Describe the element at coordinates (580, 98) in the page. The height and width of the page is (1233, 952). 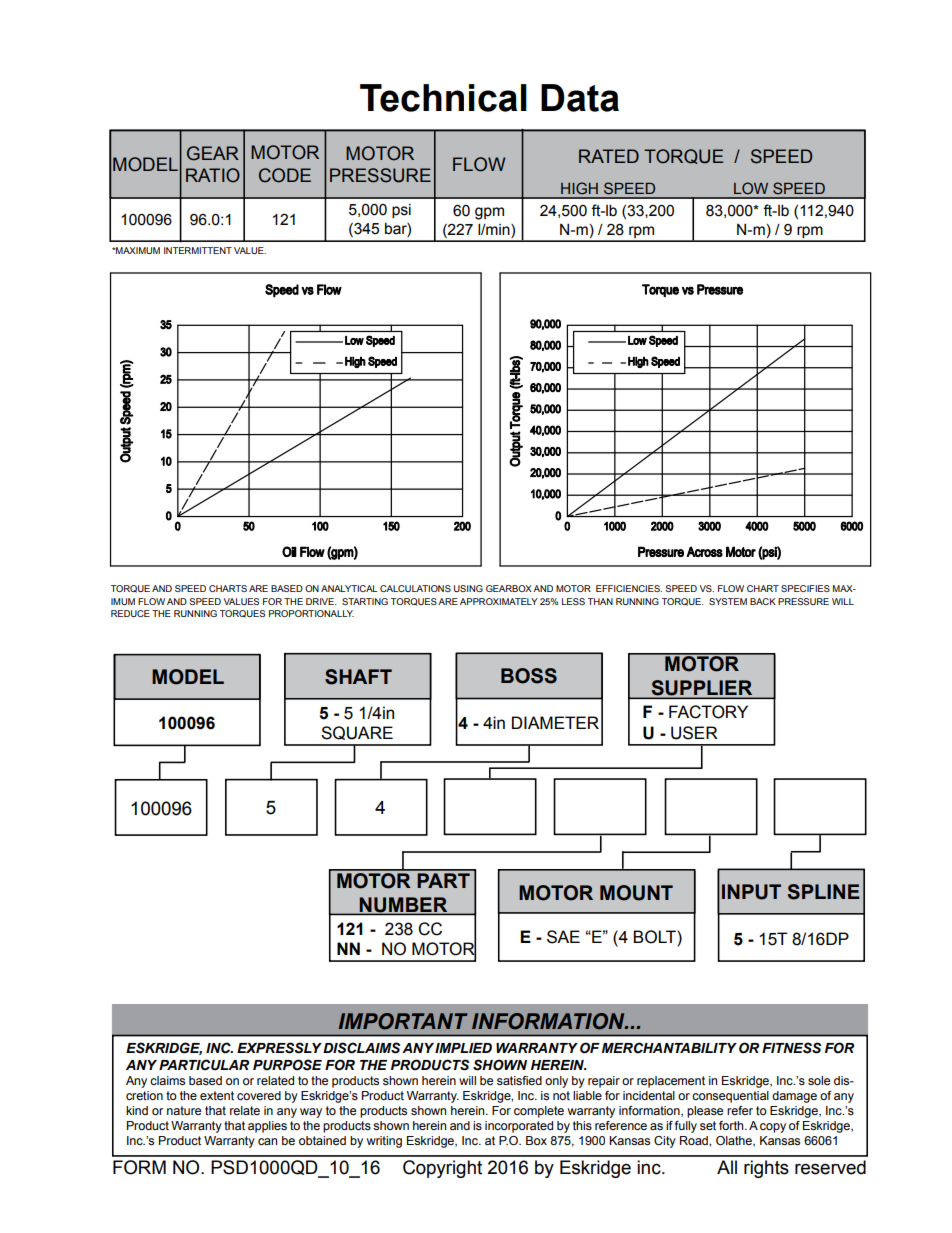
I see `Data` at that location.
